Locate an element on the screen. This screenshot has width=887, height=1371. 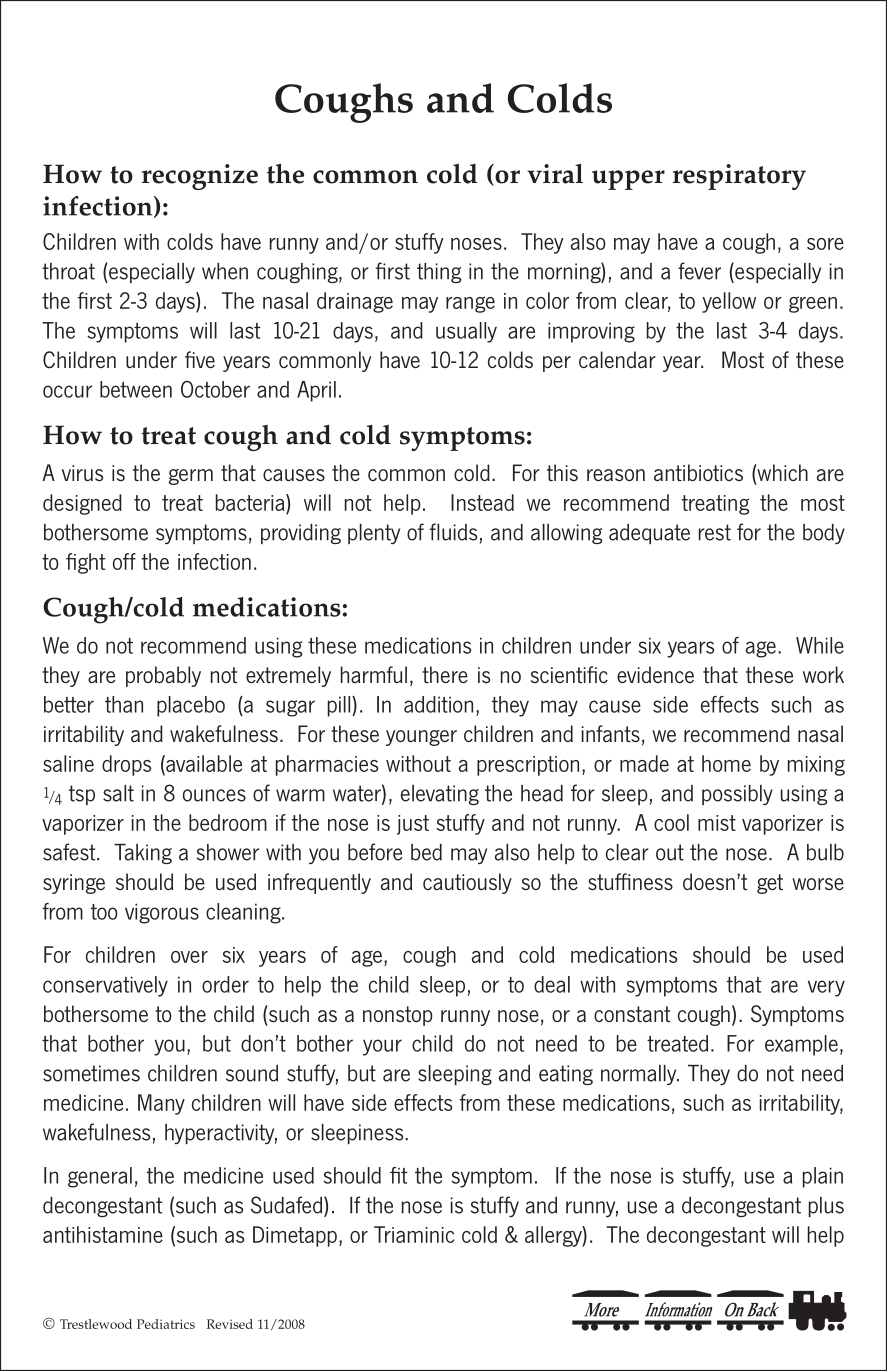
drops is located at coordinates (126, 765).
